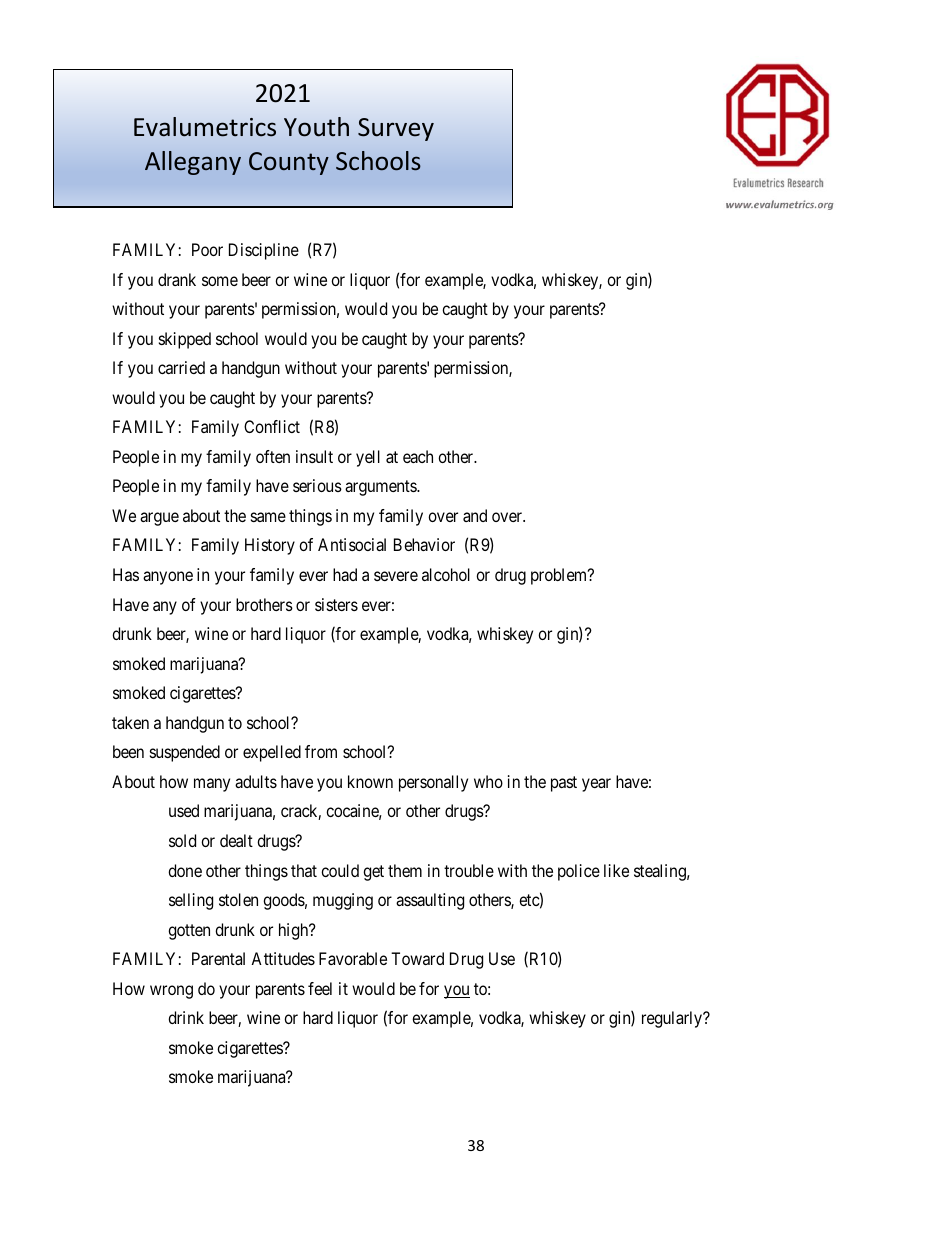  Describe the element at coordinates (289, 163) in the screenshot. I see `County` at that location.
